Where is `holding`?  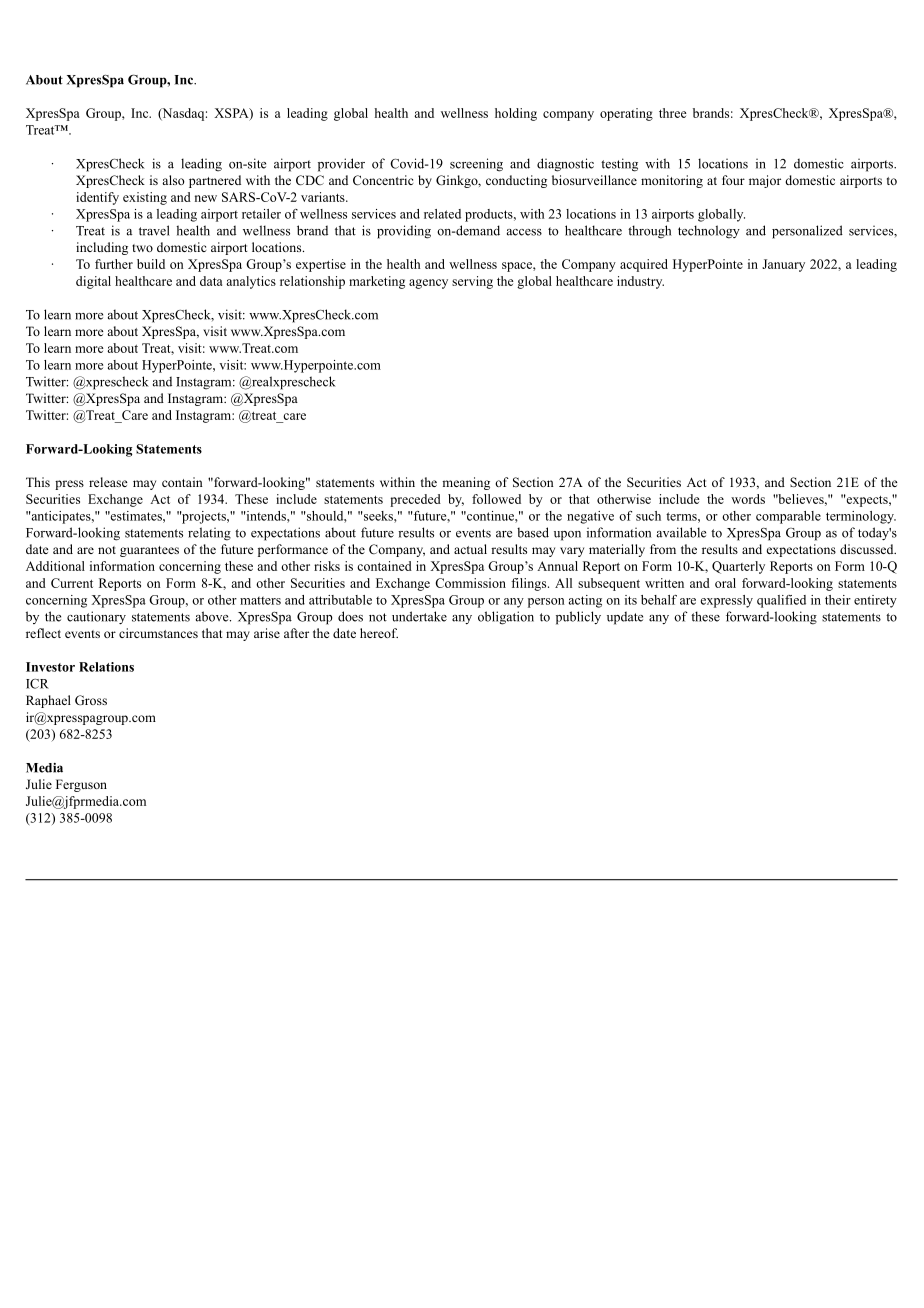
holding is located at coordinates (516, 114).
